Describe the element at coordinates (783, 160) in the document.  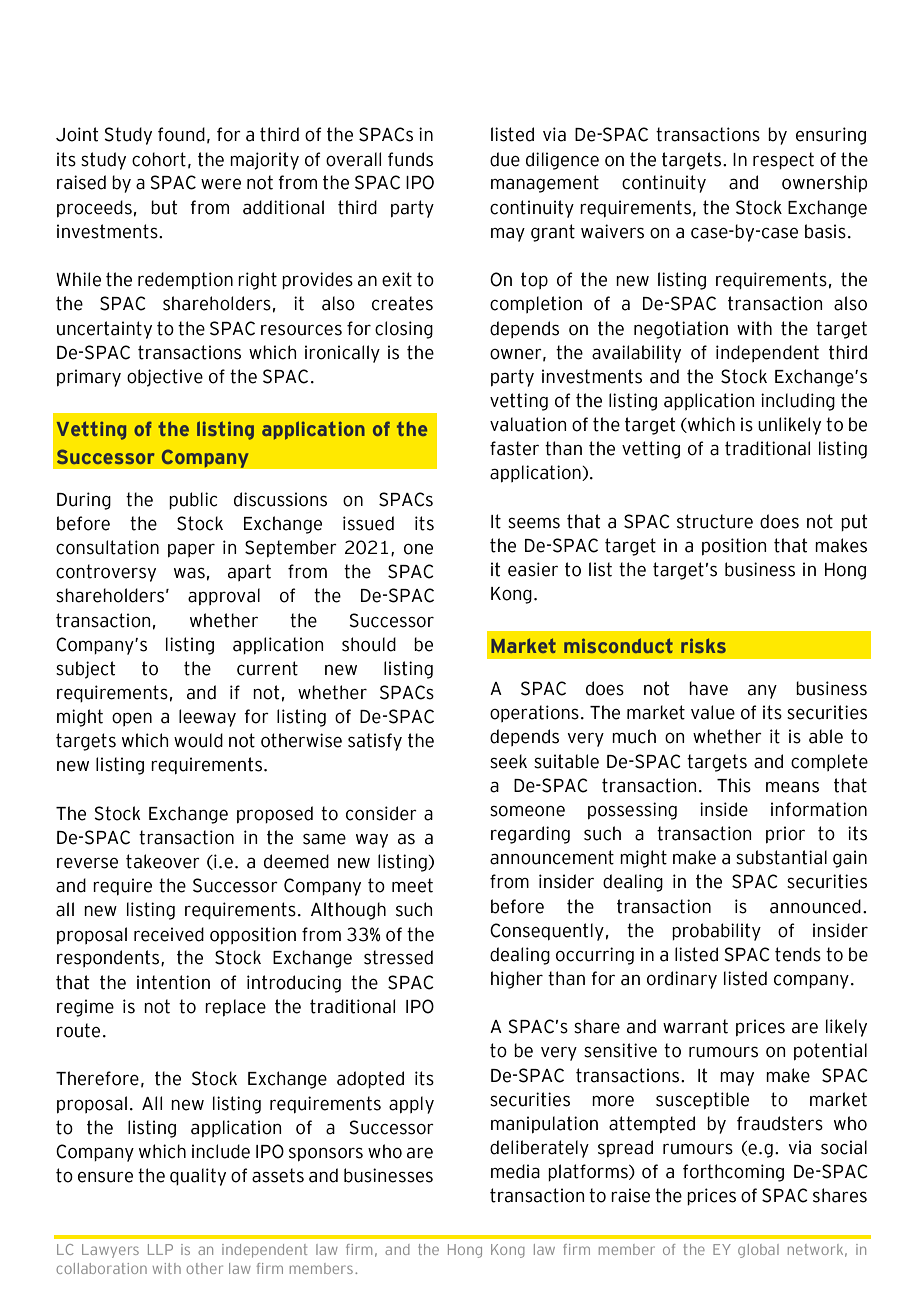
I see `respect` at that location.
